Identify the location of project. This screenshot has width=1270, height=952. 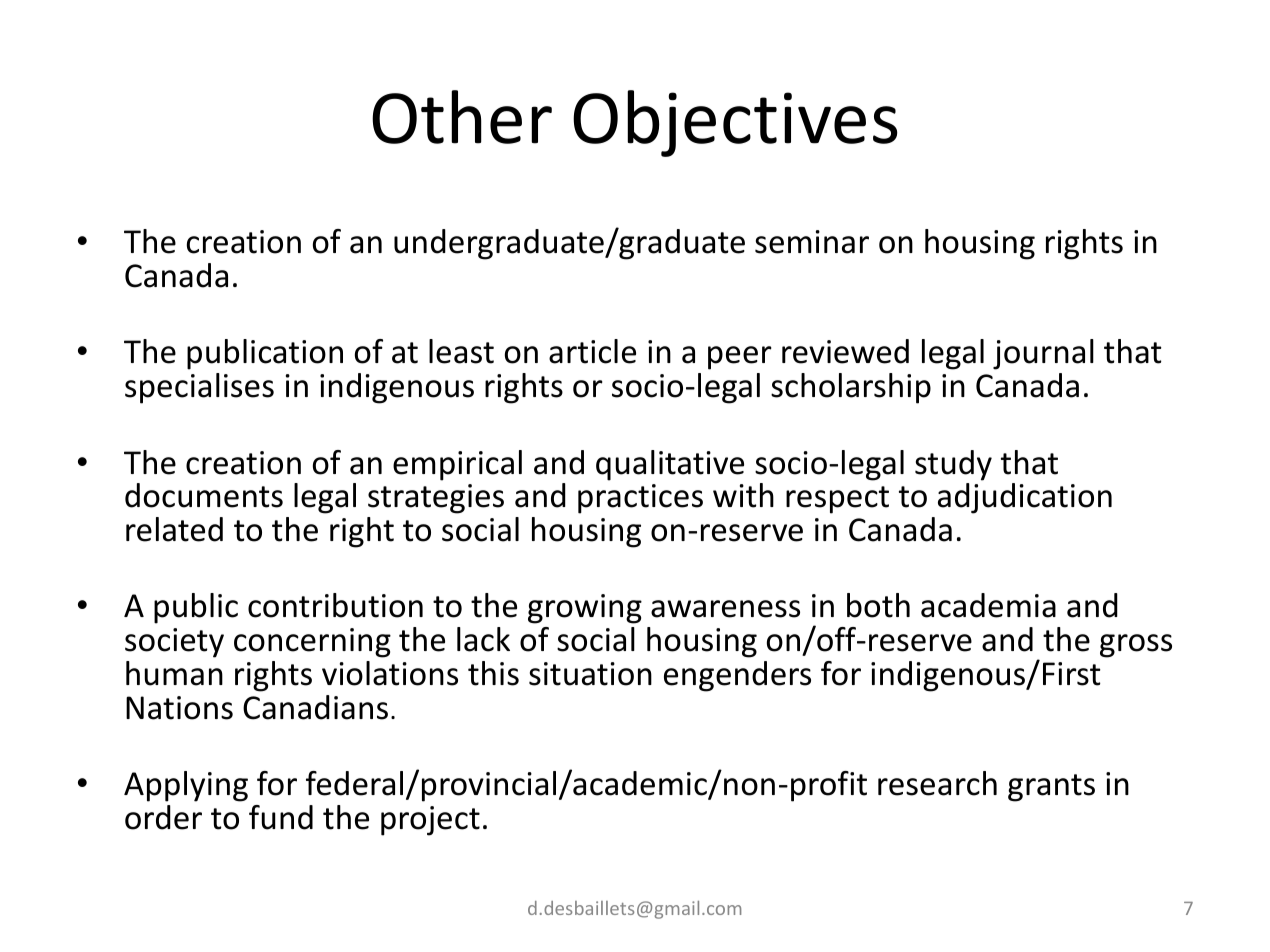
(430, 821).
